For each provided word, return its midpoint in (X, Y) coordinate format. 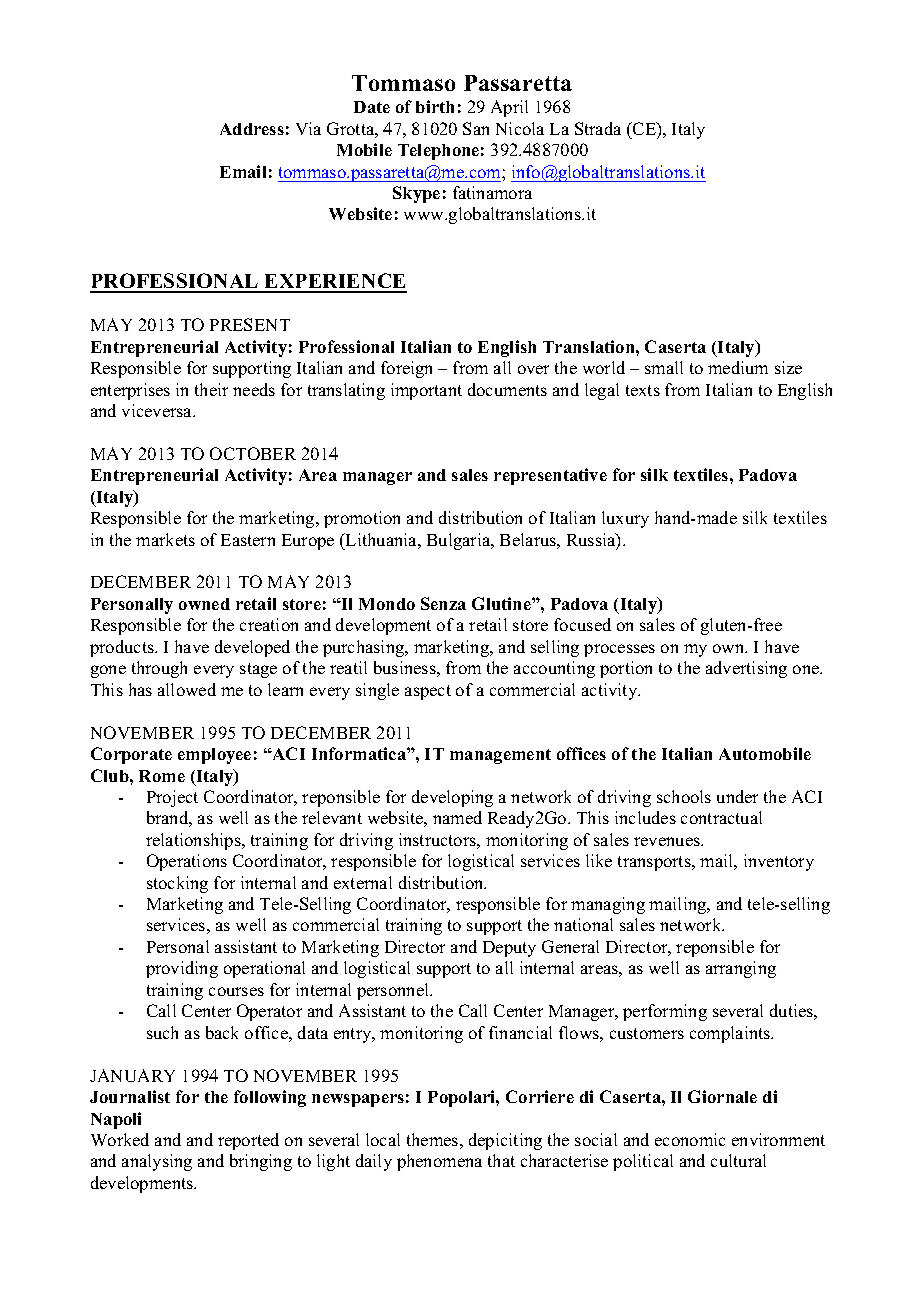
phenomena (439, 1162)
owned (204, 604)
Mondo (387, 604)
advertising (746, 669)
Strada (598, 128)
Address (252, 129)
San (476, 128)
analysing (157, 1162)
